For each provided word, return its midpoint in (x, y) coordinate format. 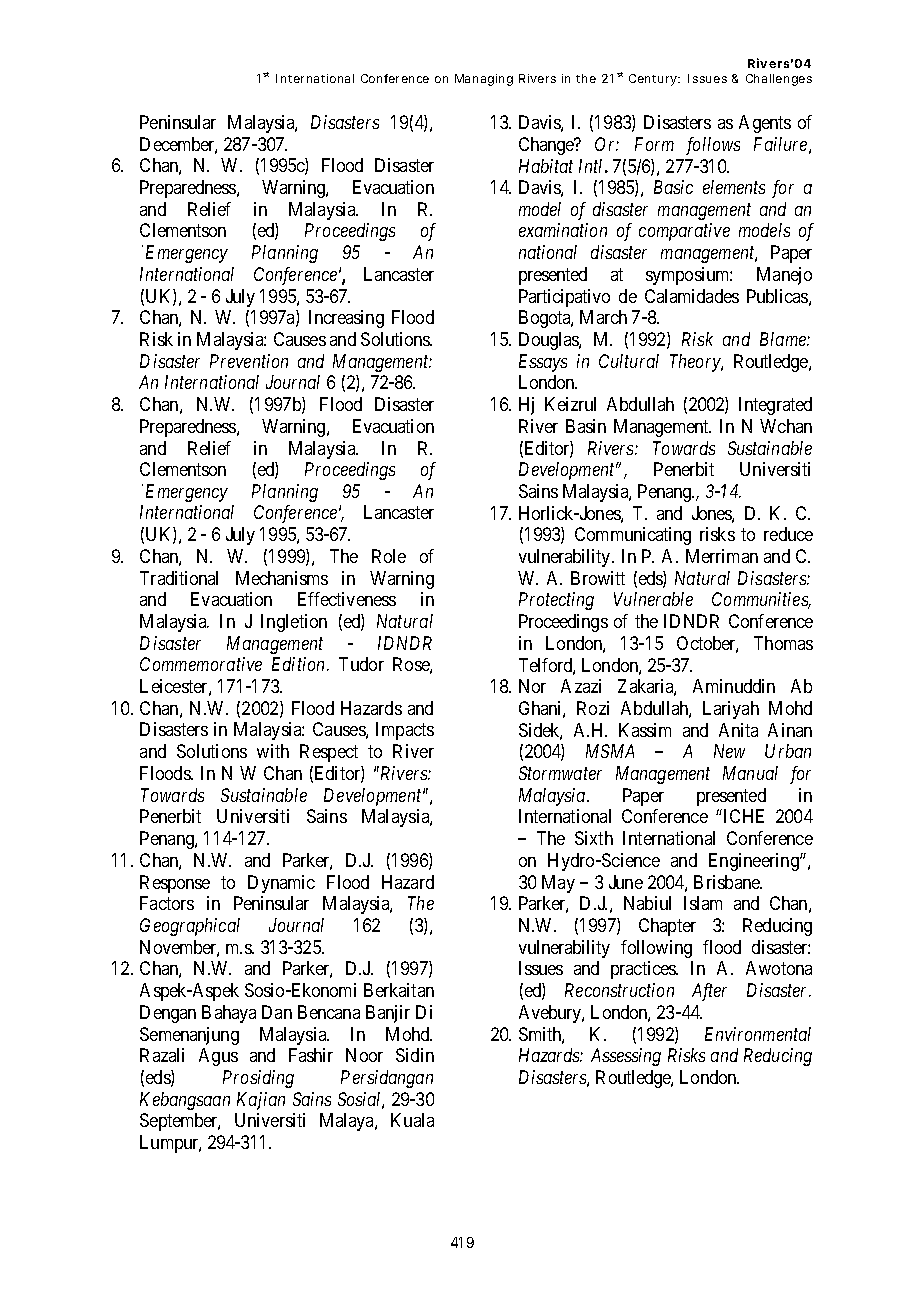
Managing (484, 80)
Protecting (556, 601)
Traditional (179, 578)
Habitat (546, 166)
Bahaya (229, 1014)
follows (713, 146)
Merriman (722, 556)
